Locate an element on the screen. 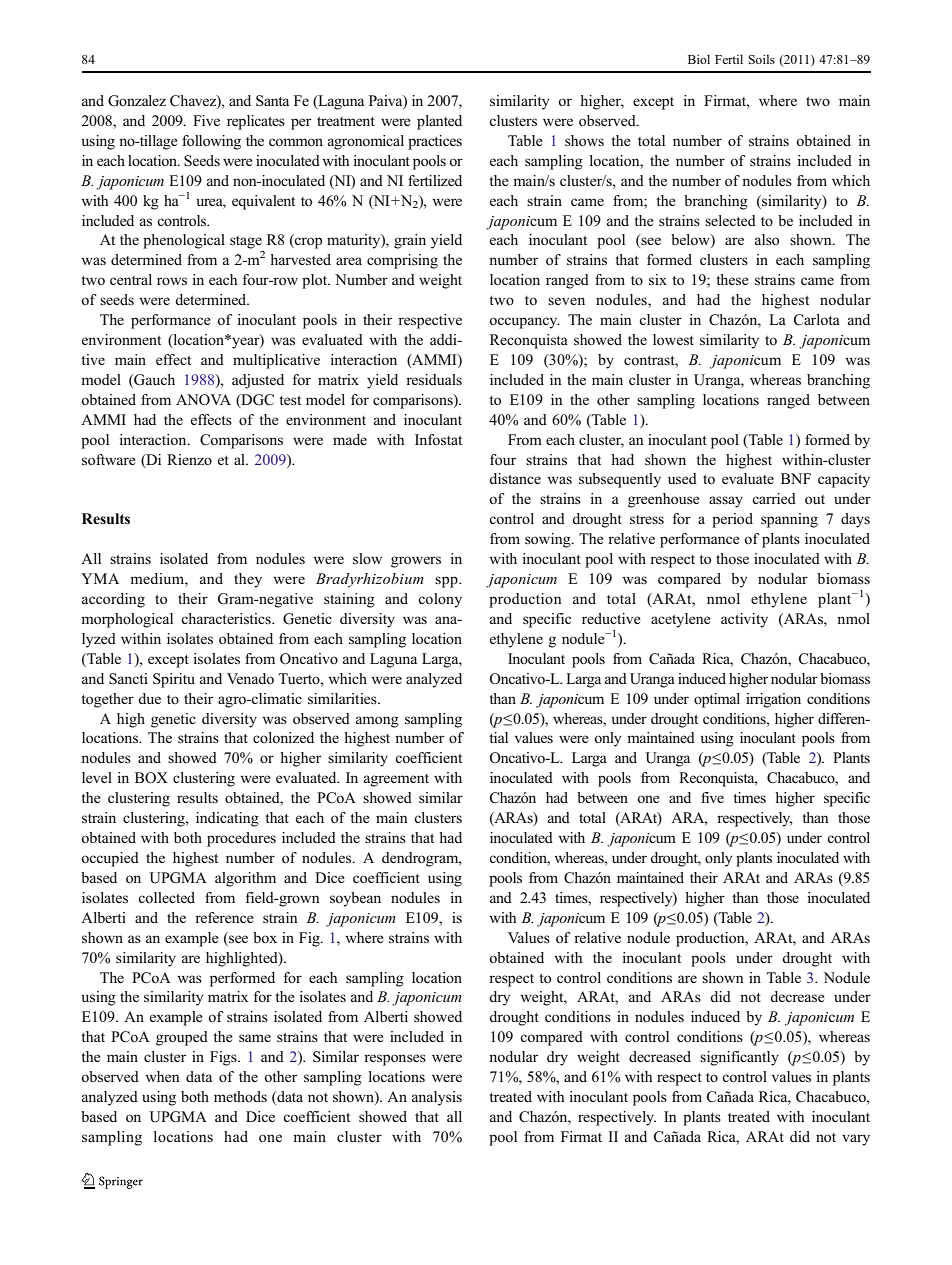  indicating is located at coordinates (227, 819).
